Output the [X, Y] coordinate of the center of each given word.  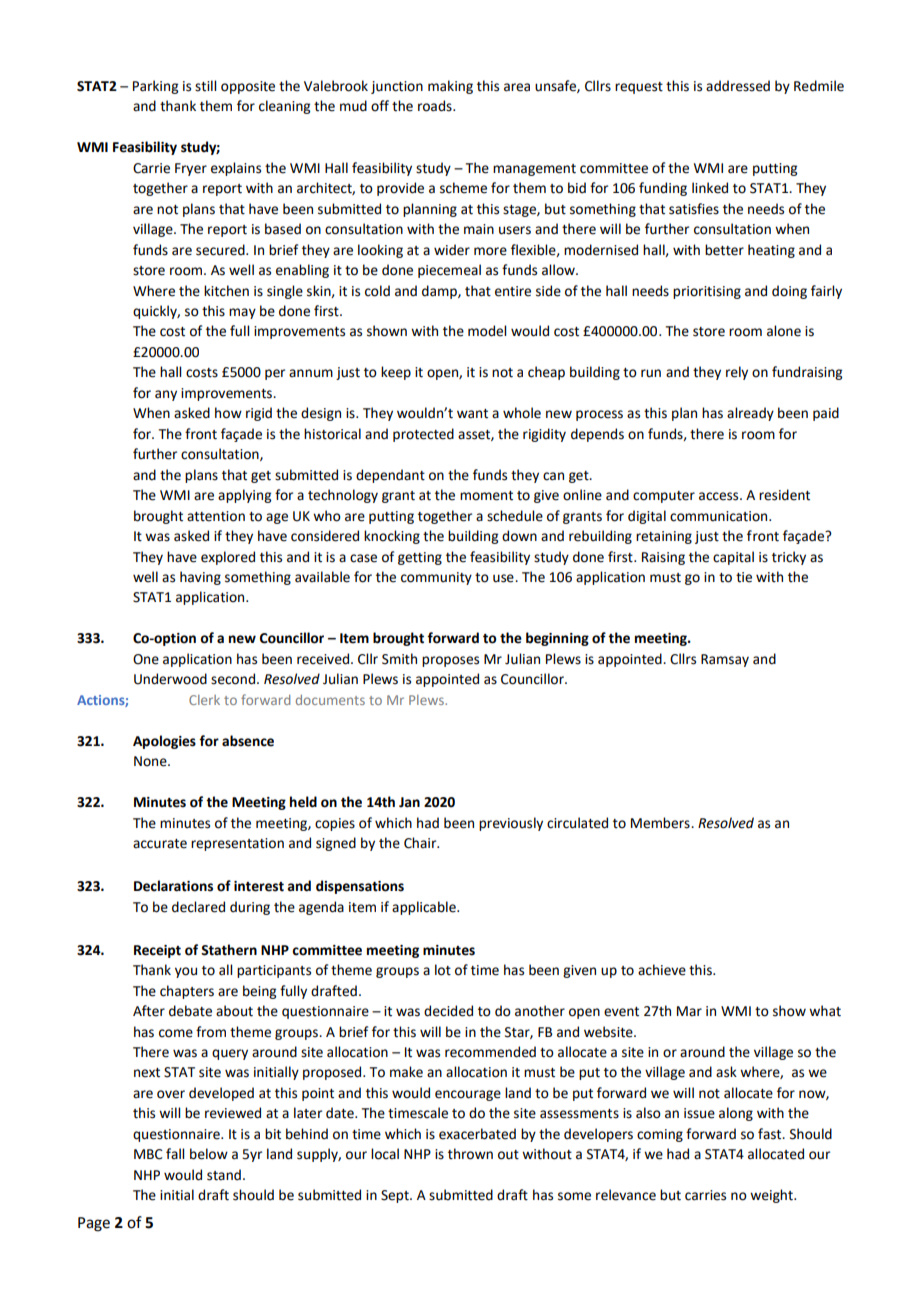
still [205, 86]
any [166, 395]
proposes [450, 661]
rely [737, 373]
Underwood [170, 679]
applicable [425, 908]
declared [198, 907]
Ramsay [725, 660]
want [472, 414]
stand [224, 1175]
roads [436, 106]
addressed [738, 86]
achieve [662, 970]
